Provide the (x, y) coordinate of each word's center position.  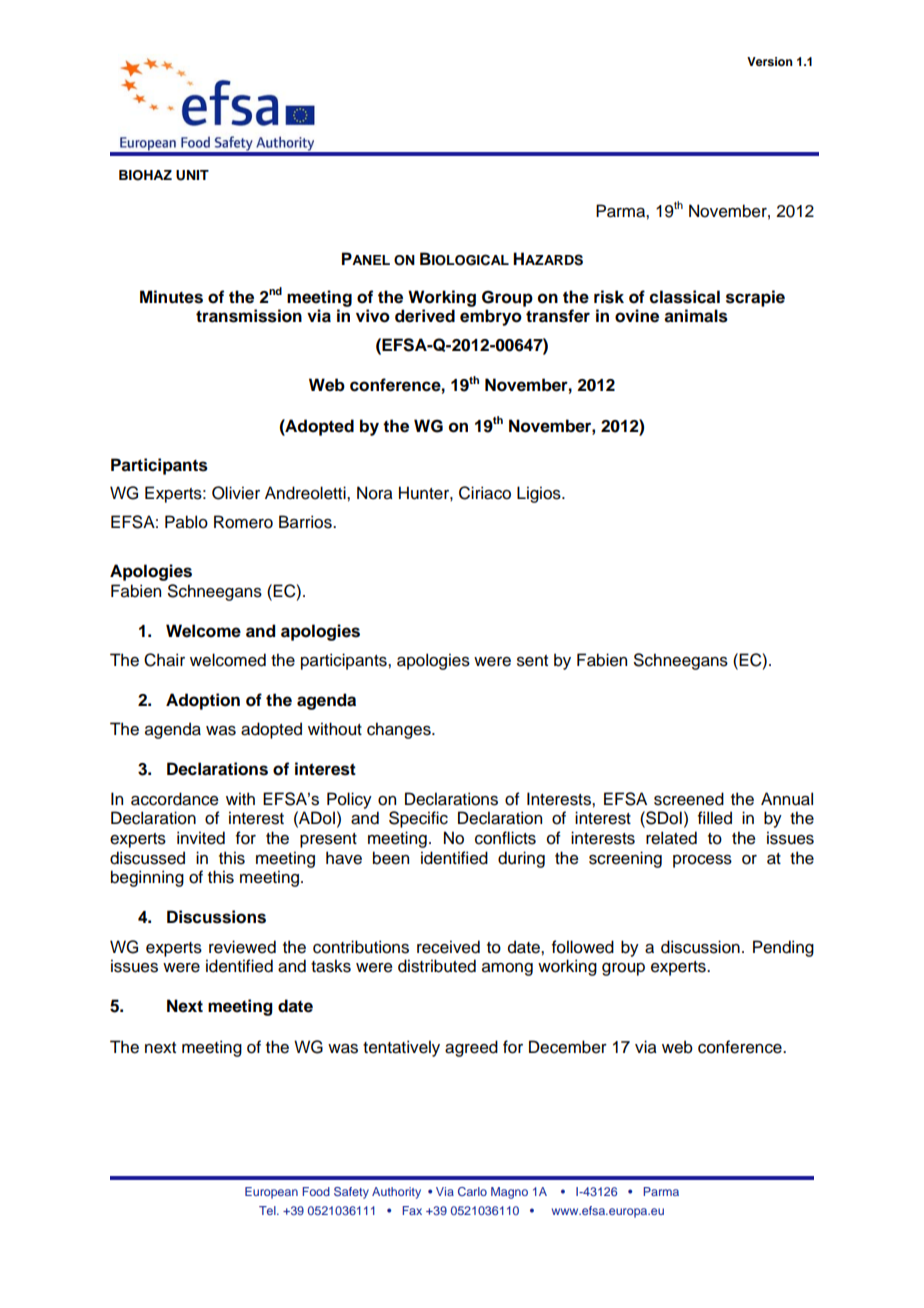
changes (400, 730)
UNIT (192, 175)
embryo (491, 317)
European (271, 1193)
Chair (164, 660)
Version (770, 61)
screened (689, 799)
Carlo (472, 1191)
